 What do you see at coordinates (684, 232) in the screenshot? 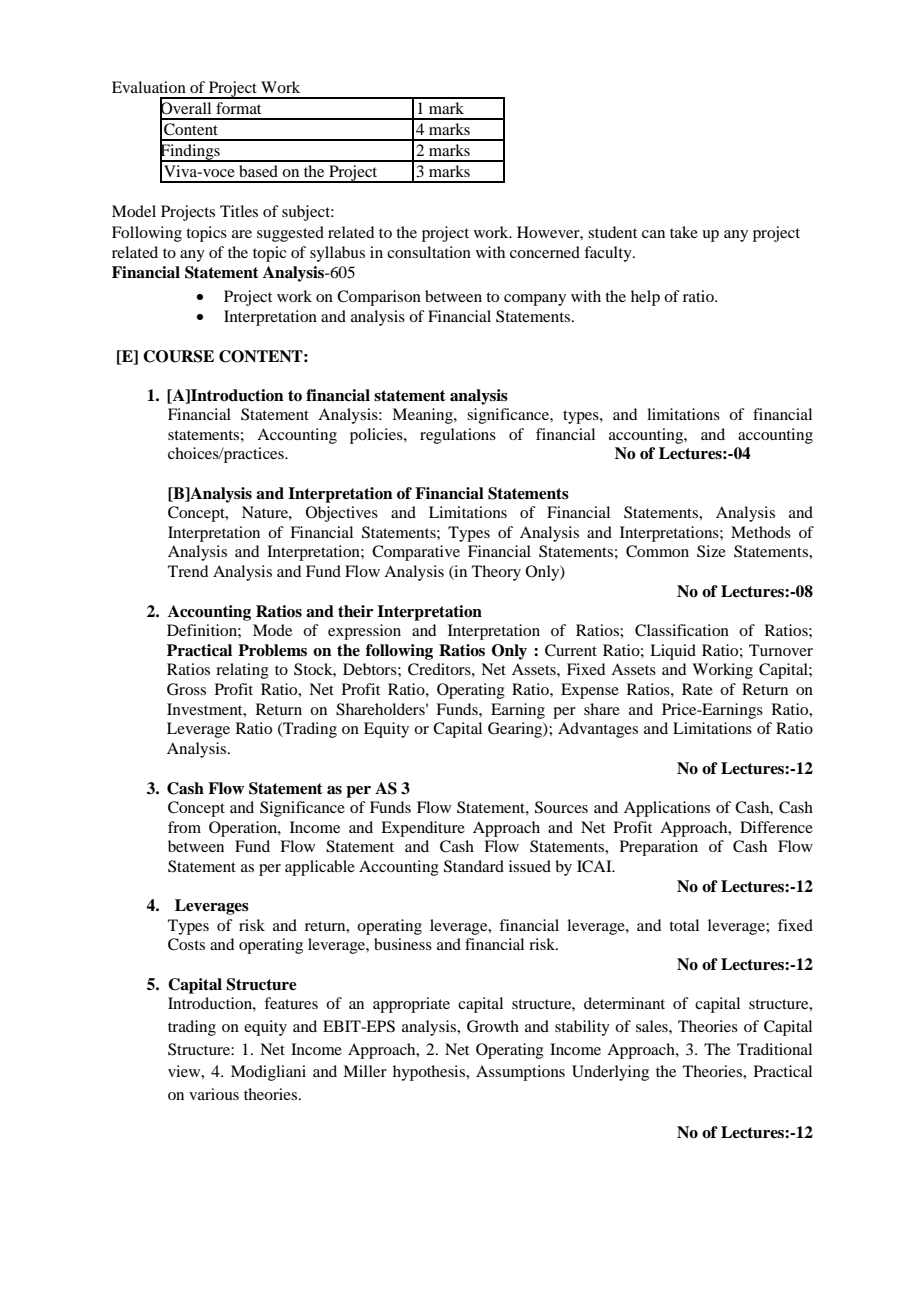
I see `take` at bounding box center [684, 232].
